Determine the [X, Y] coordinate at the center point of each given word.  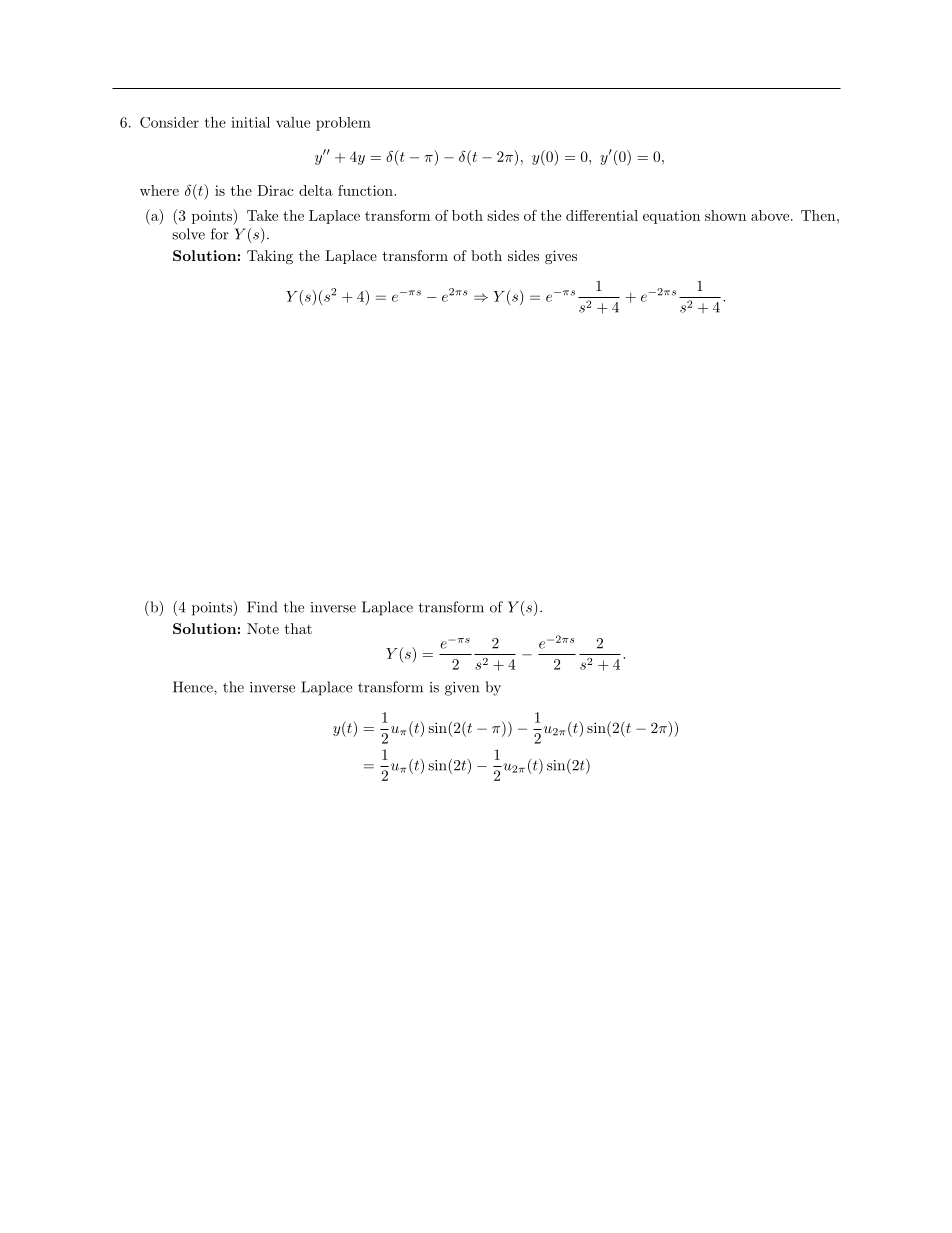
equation [671, 217]
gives [561, 257]
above [770, 215]
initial [250, 122]
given [462, 689]
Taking [270, 257]
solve [188, 234]
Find [262, 607]
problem [343, 124]
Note [263, 628]
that [298, 628]
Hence [194, 687]
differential [602, 215]
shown [725, 215]
